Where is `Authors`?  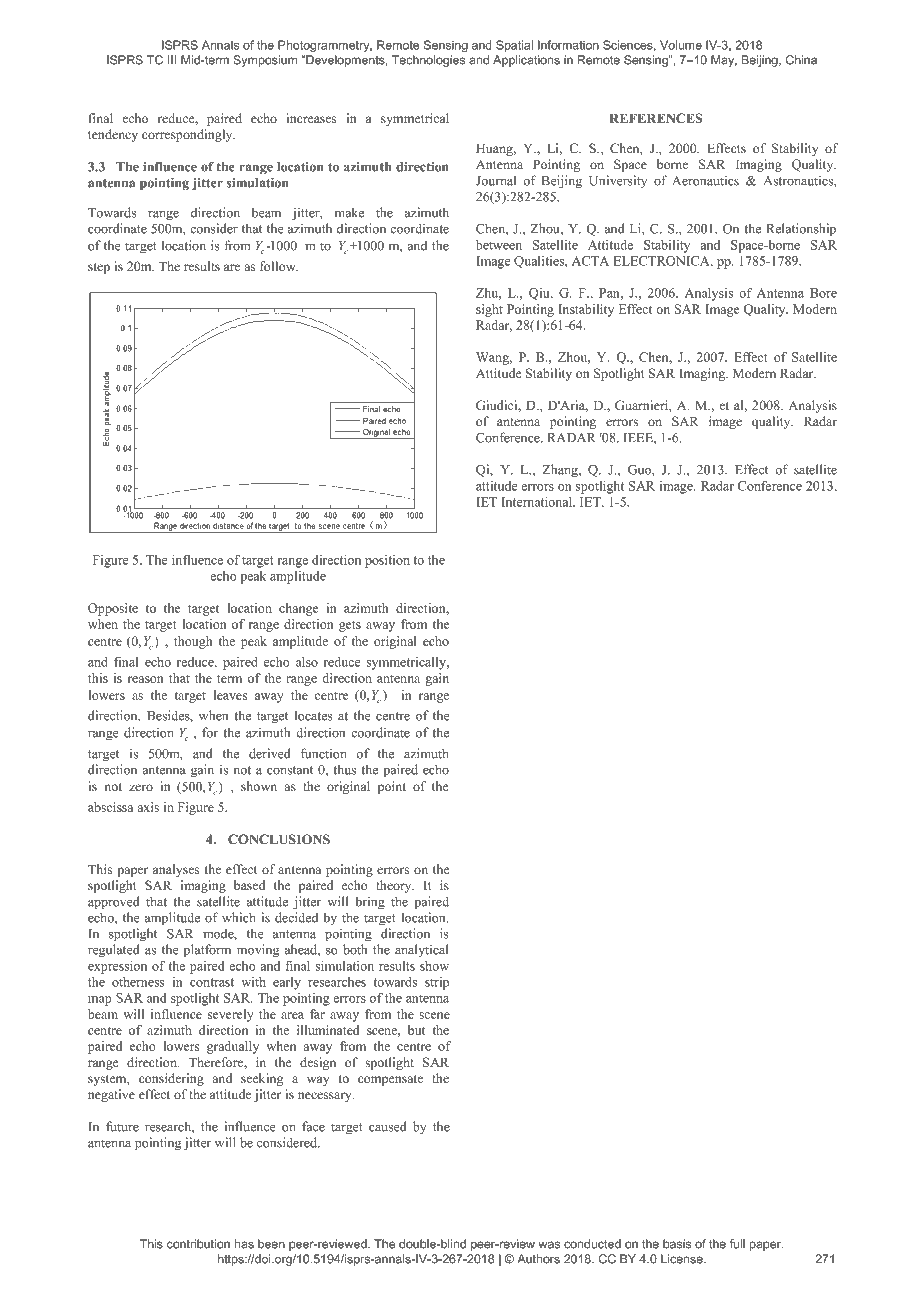
Authors is located at coordinates (538, 1259).
